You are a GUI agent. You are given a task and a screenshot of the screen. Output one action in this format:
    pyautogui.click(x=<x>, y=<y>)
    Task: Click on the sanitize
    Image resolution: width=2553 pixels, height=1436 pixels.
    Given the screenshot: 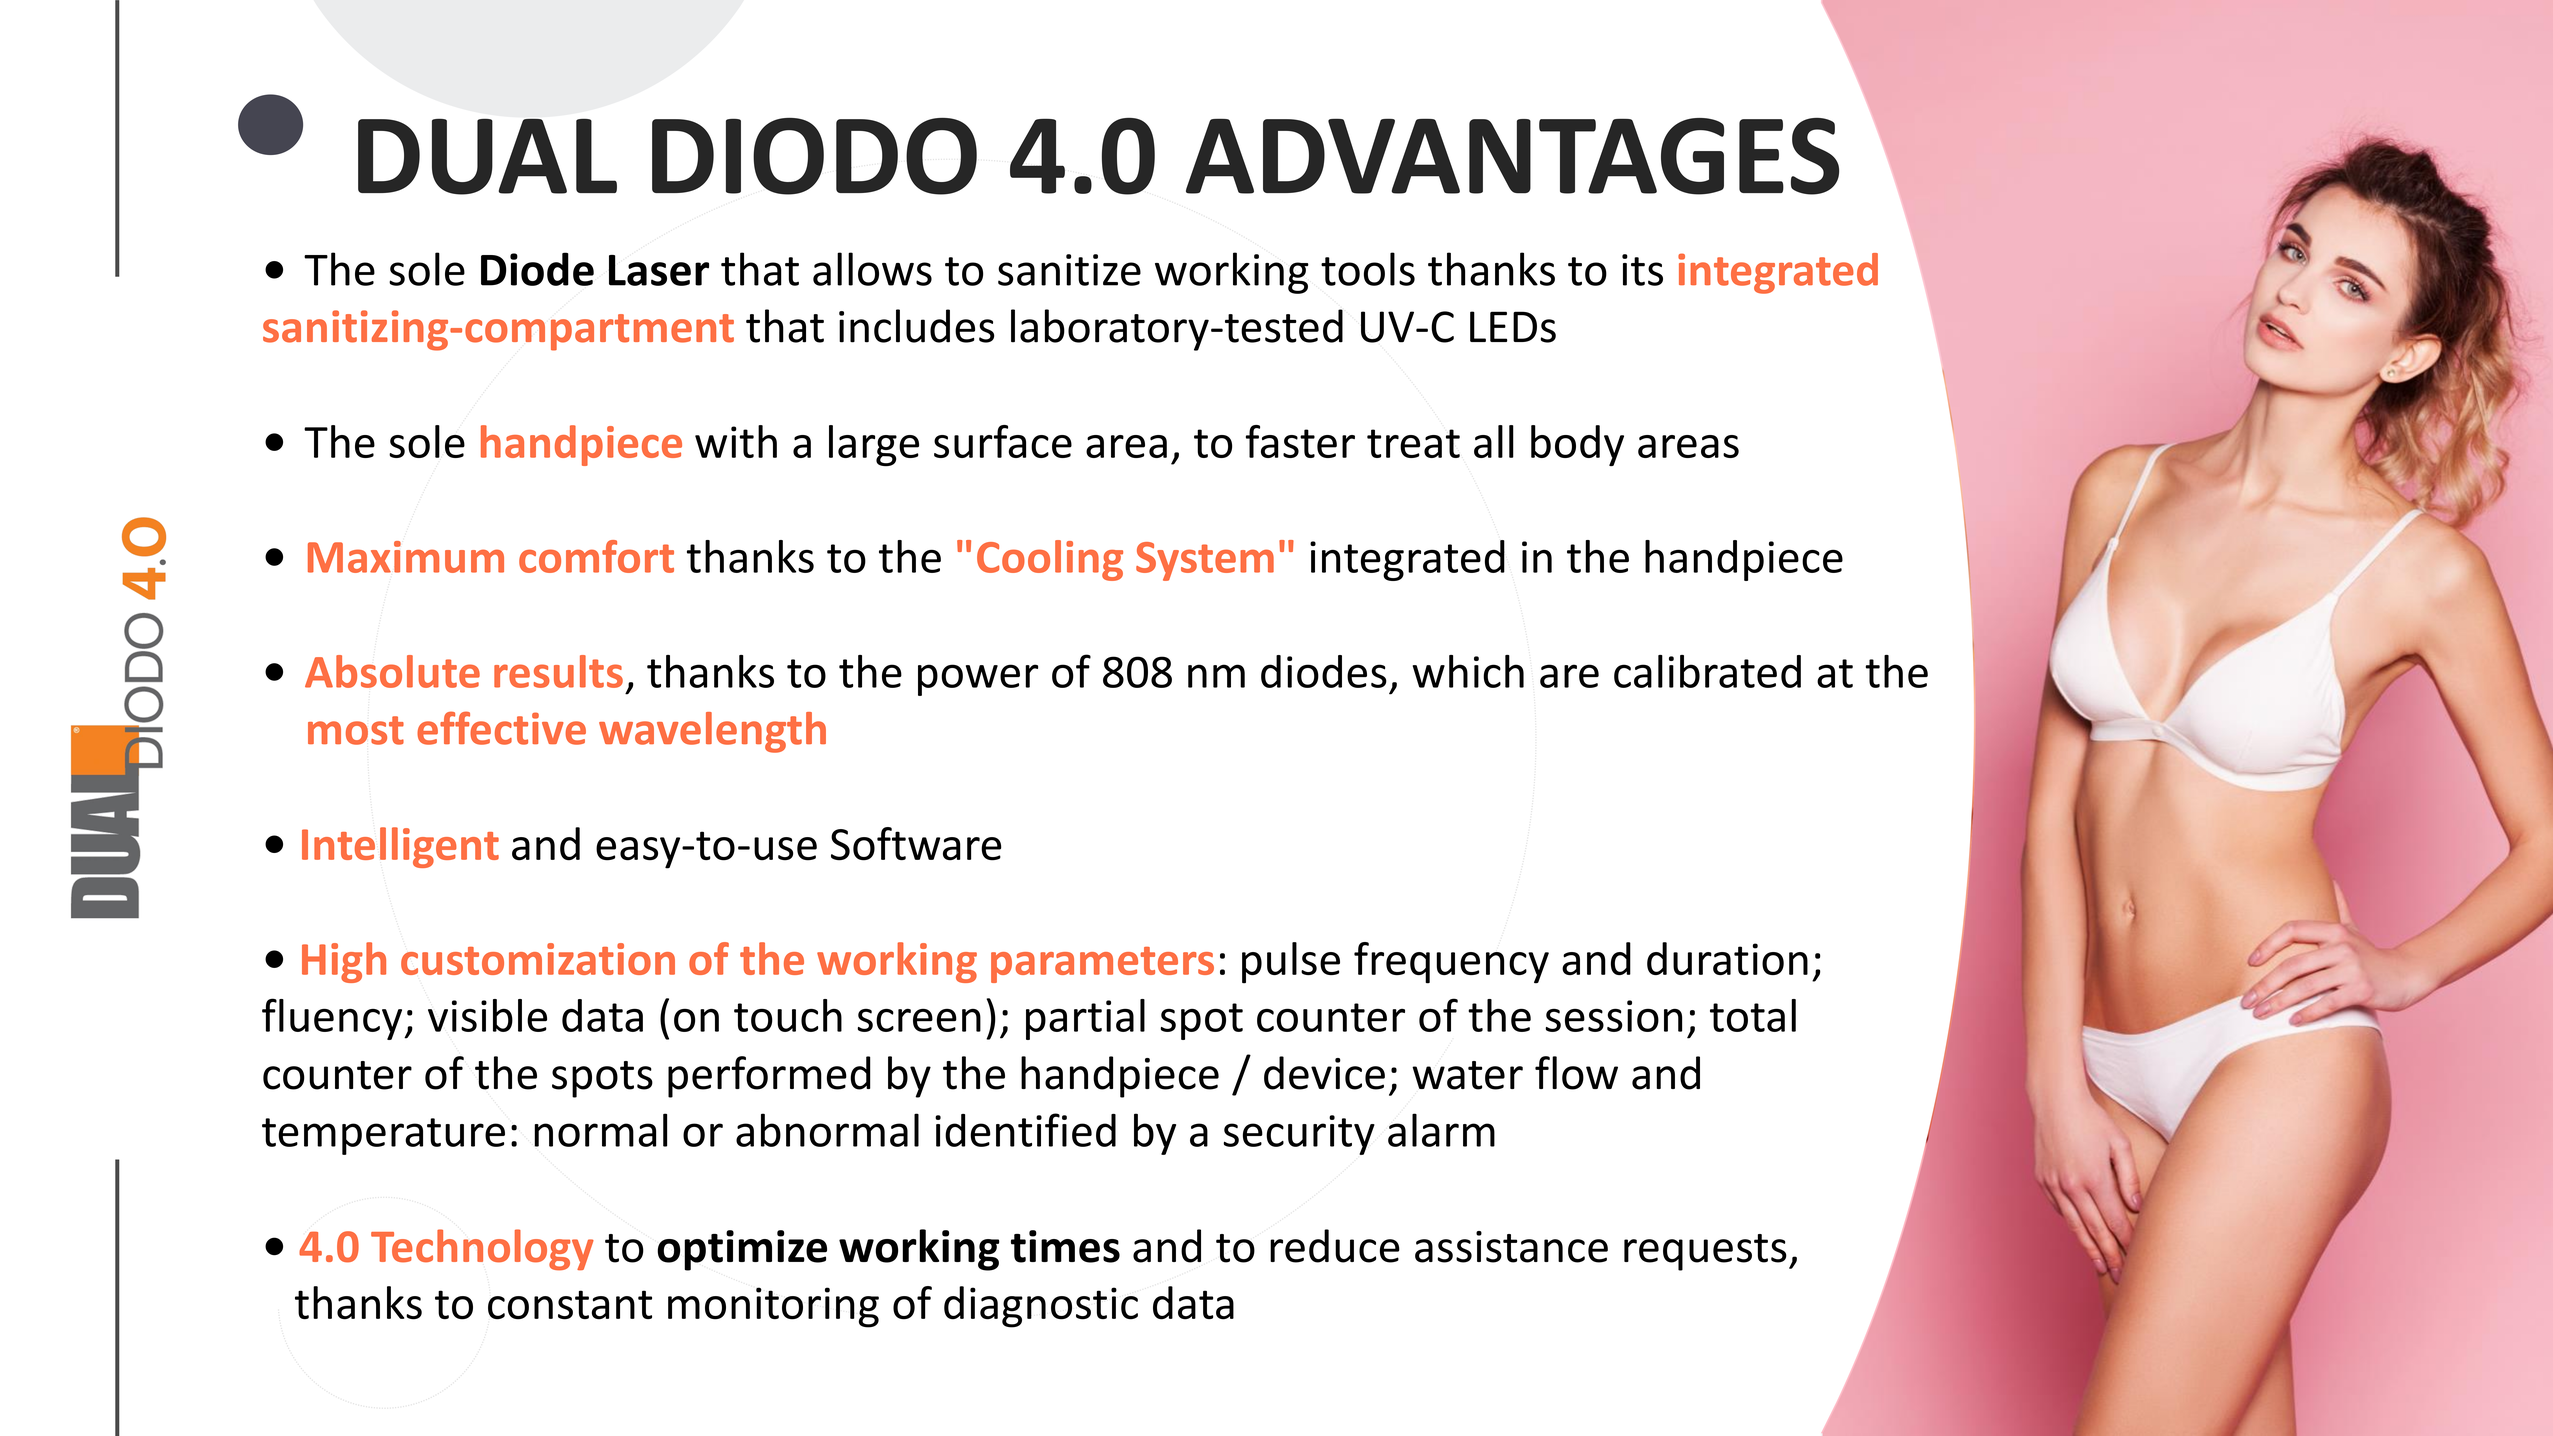 What is the action you would take?
    pyautogui.click(x=1069, y=270)
